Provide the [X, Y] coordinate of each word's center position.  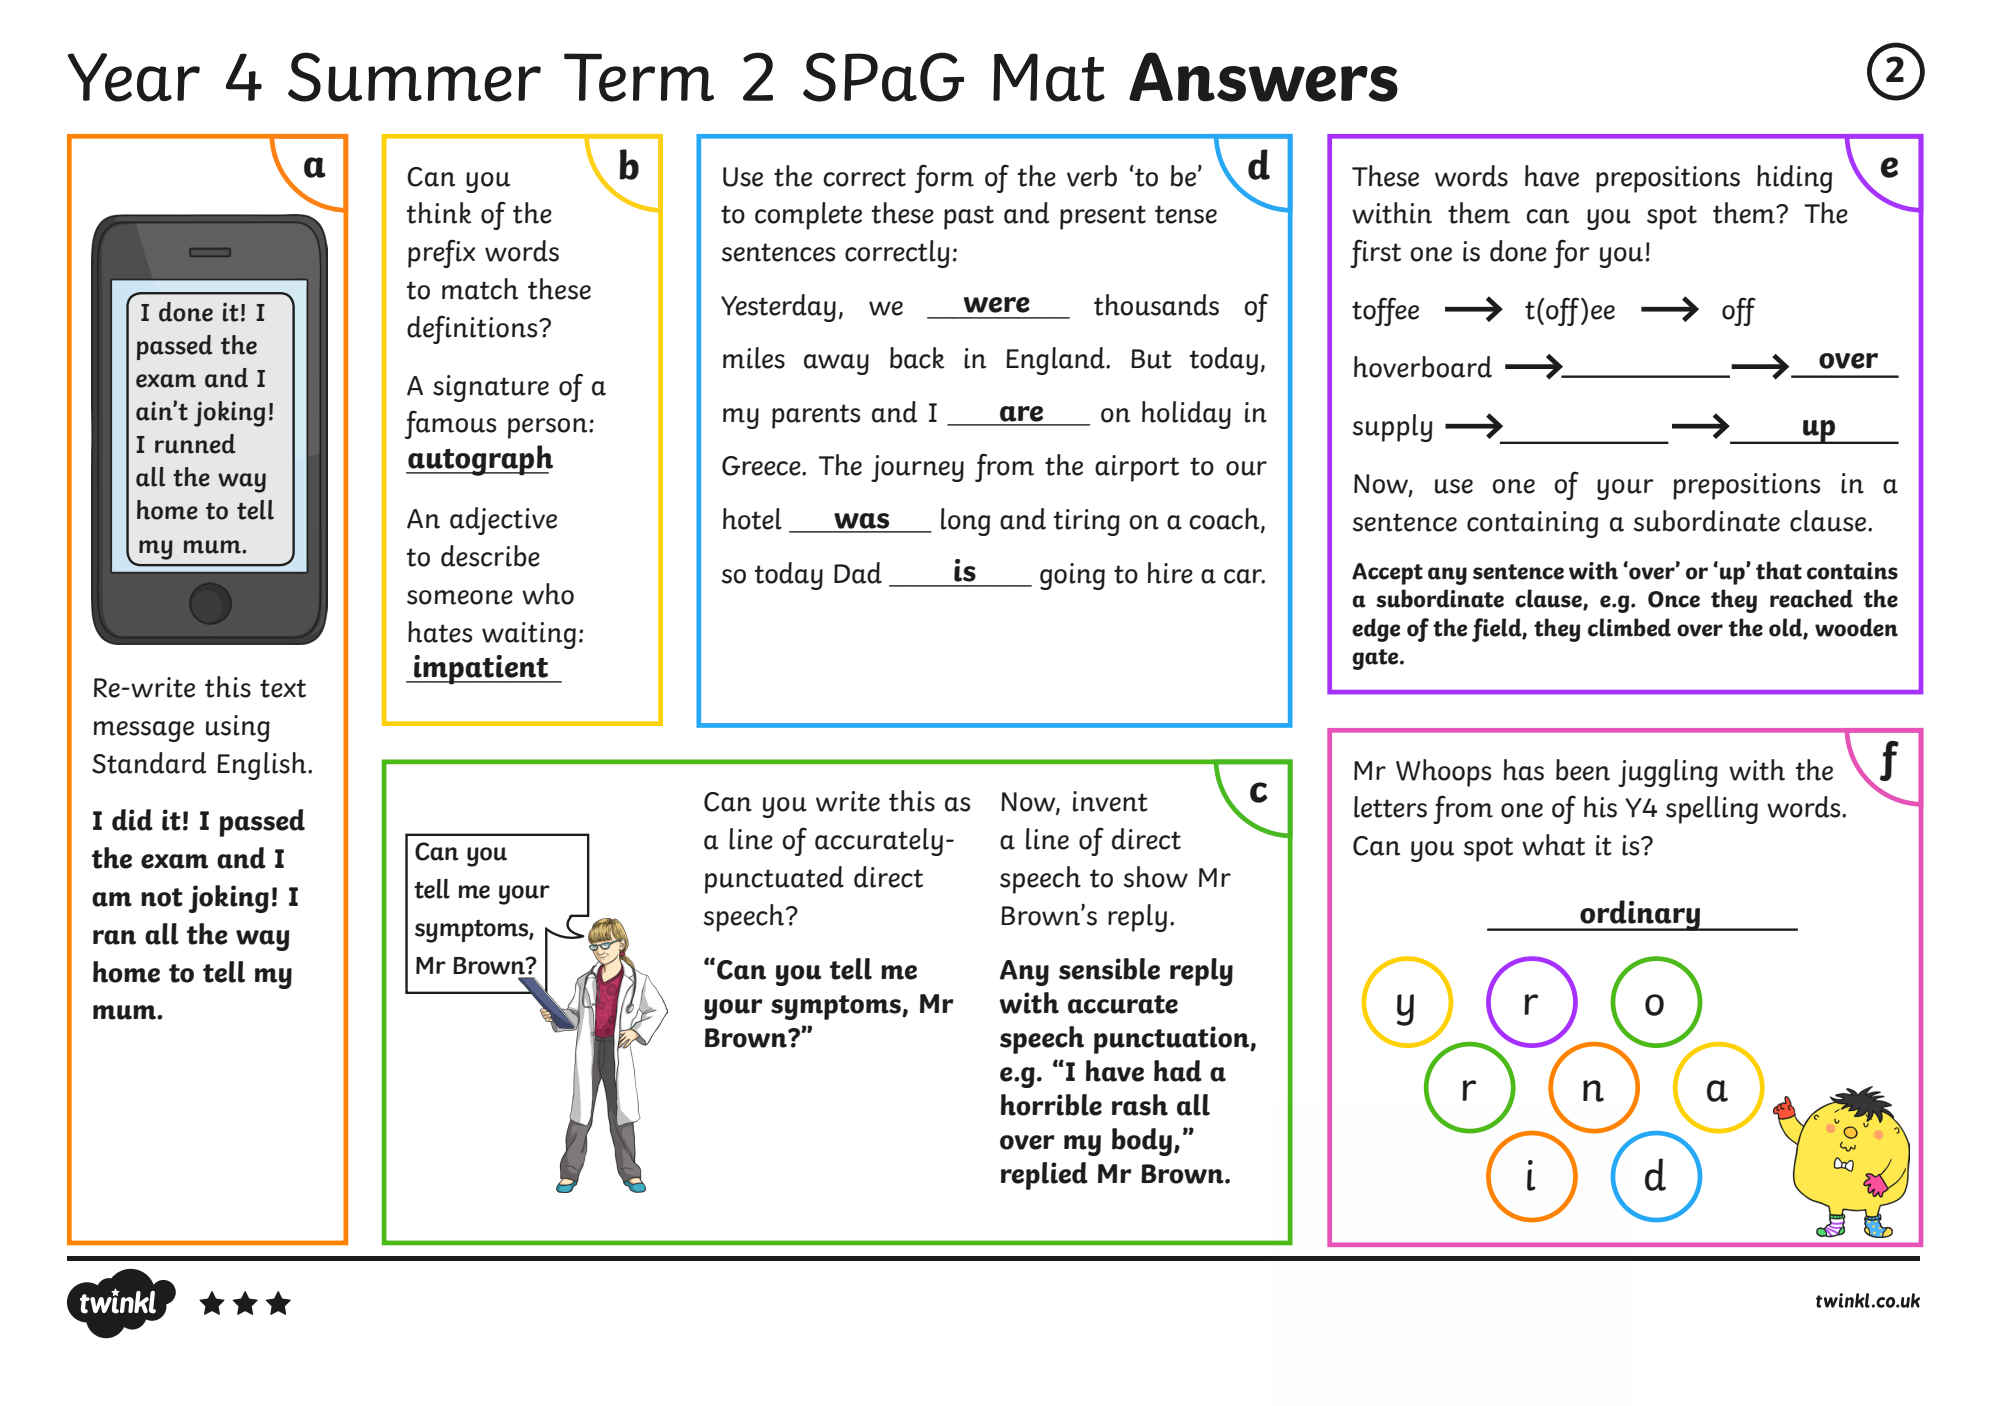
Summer [414, 77]
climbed [1629, 627]
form [944, 178]
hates [440, 632]
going [1072, 576]
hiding [1794, 179]
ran [114, 937]
